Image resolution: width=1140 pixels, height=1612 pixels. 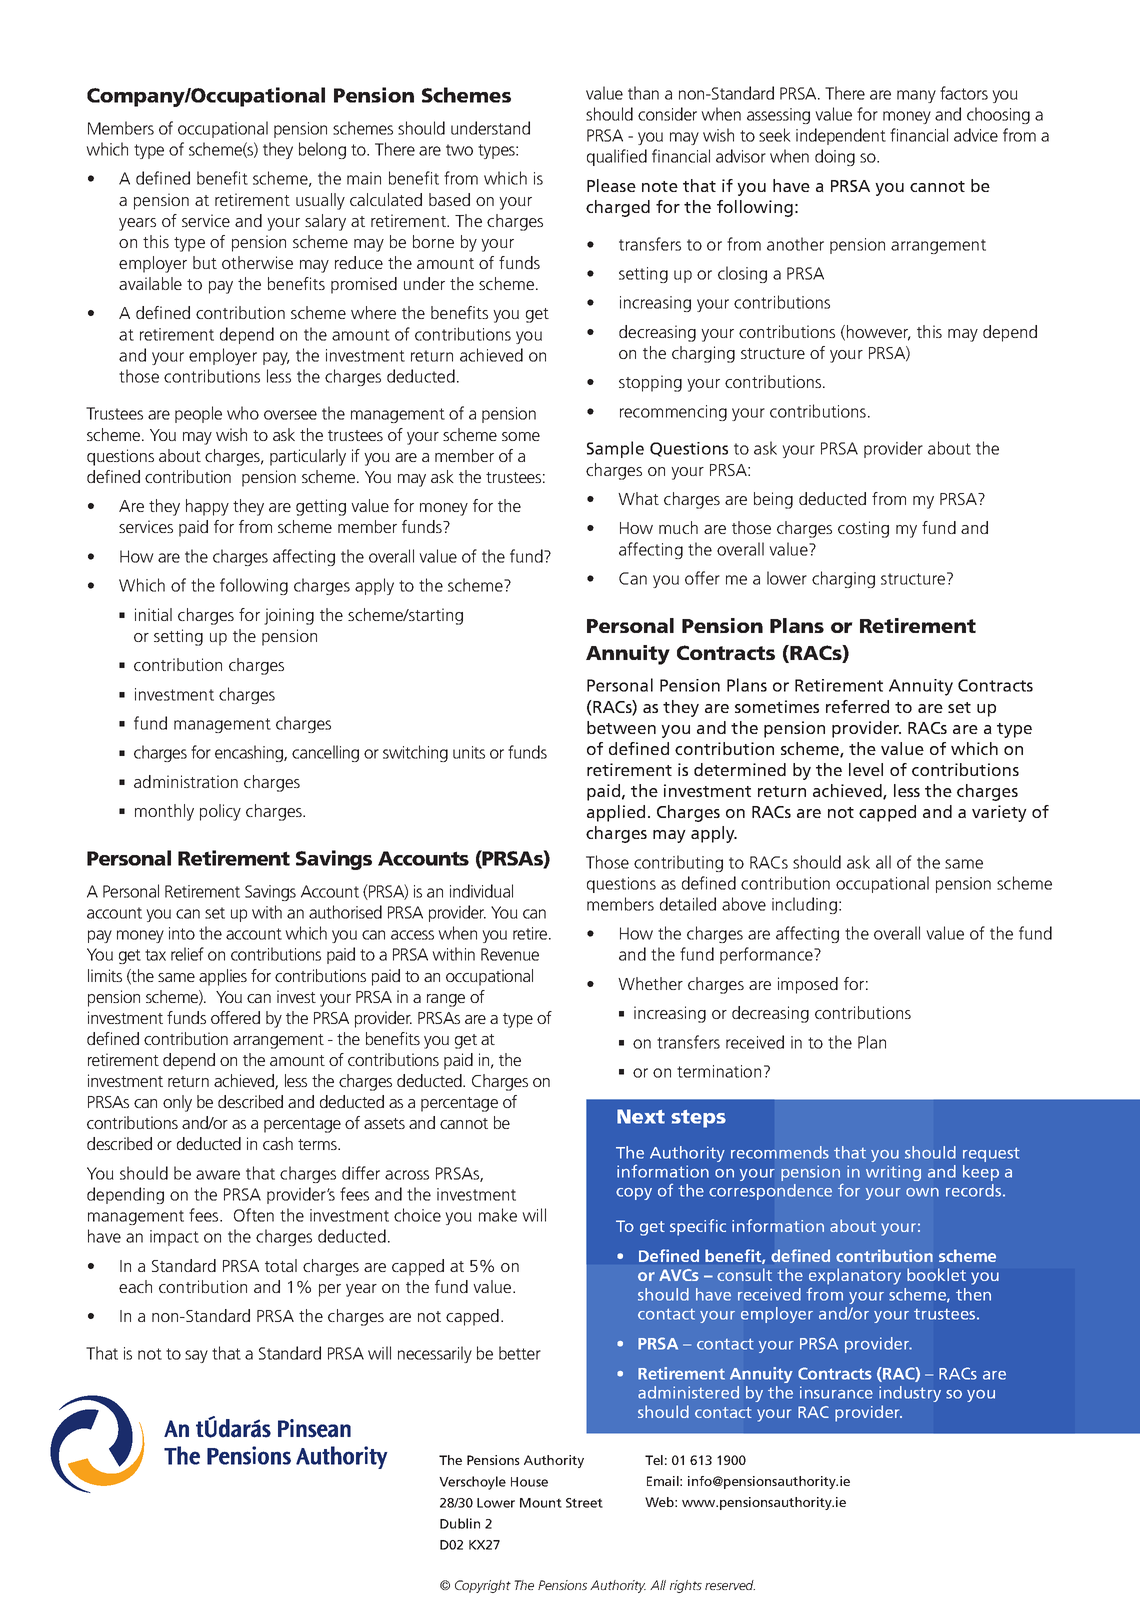 What do you see at coordinates (866, 769) in the screenshot?
I see `level` at bounding box center [866, 769].
